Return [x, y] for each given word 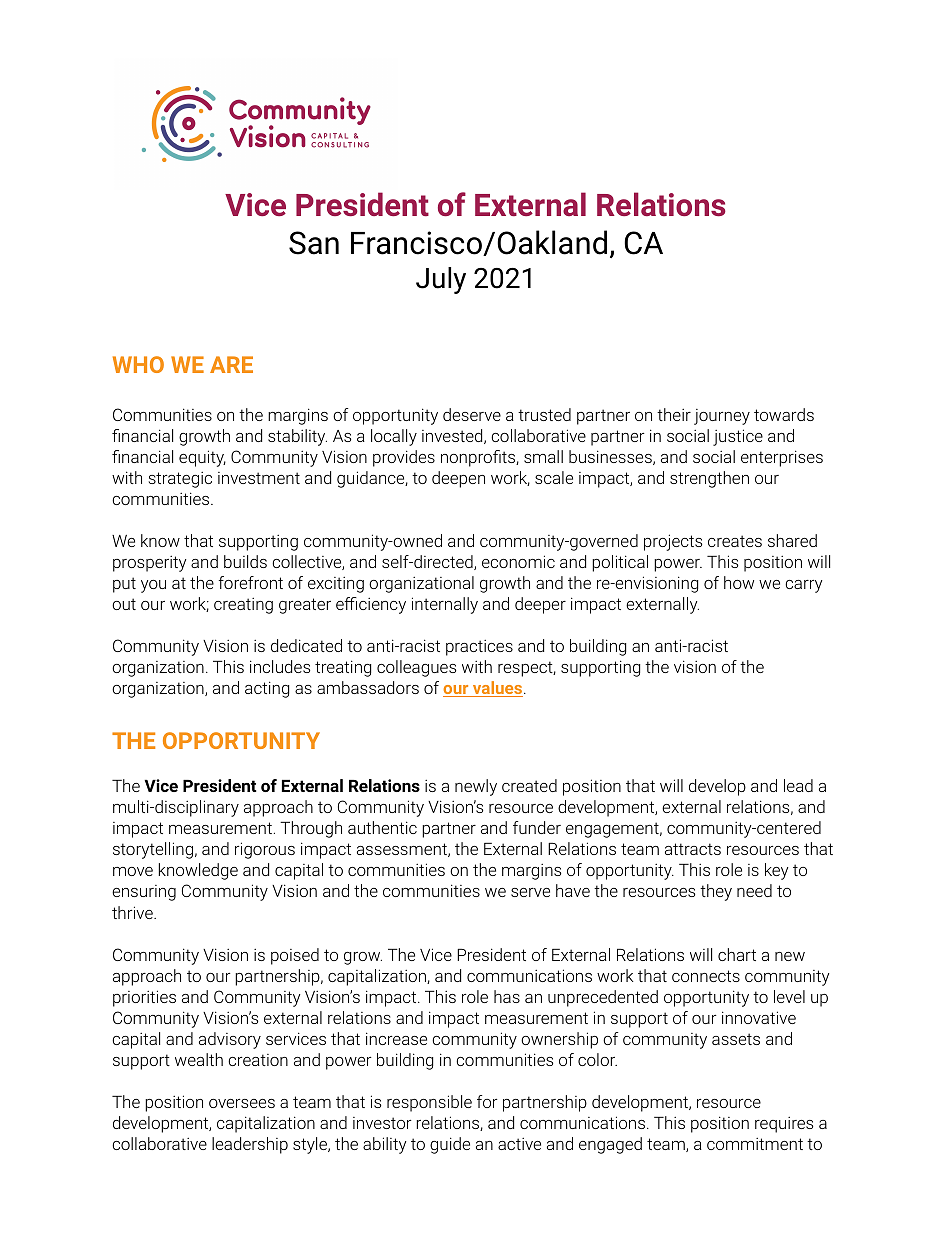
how [739, 582]
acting [267, 689]
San [314, 243]
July [441, 280]
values [498, 689]
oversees [242, 1103]
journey [722, 417]
